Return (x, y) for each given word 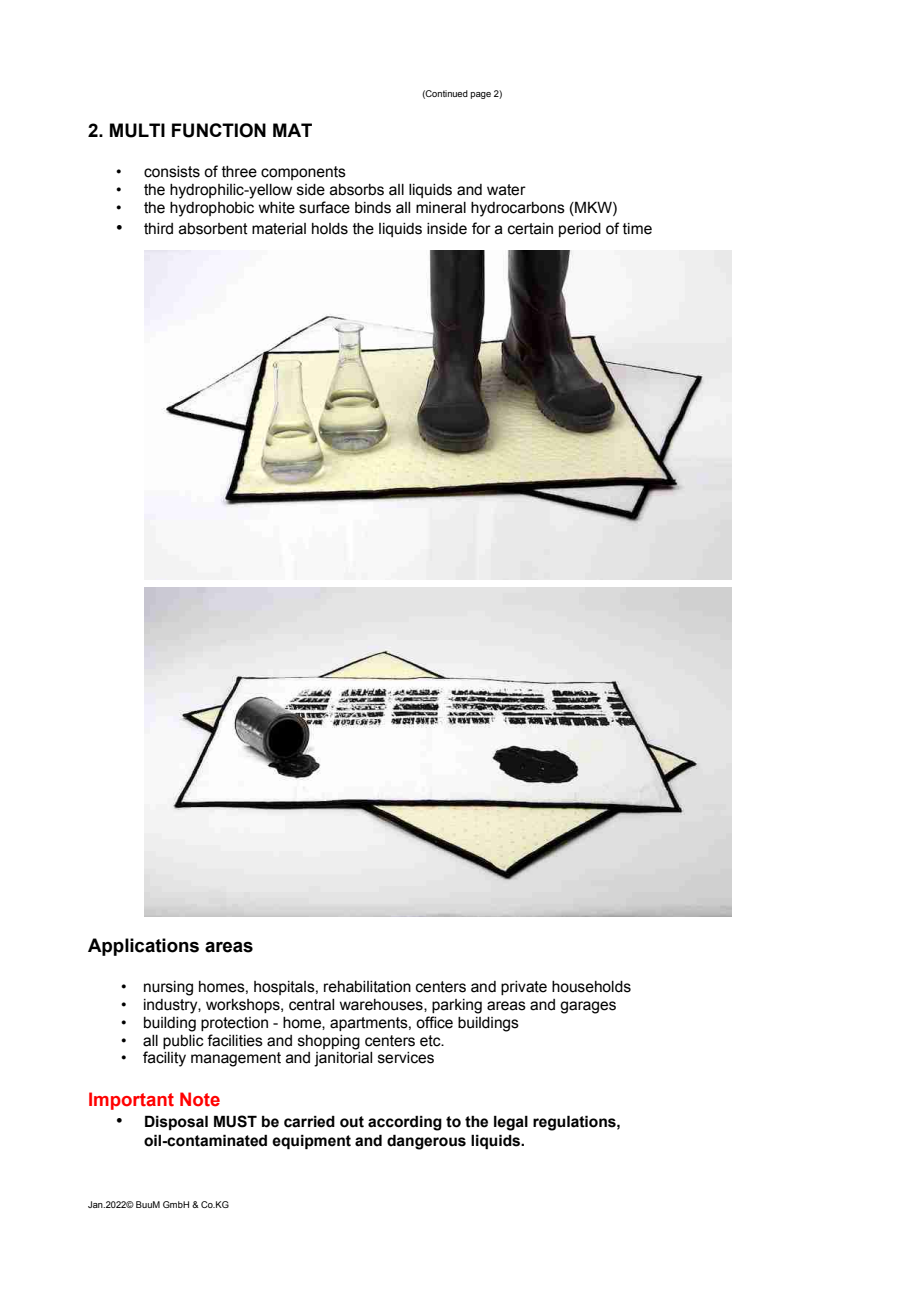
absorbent (213, 229)
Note (200, 1099)
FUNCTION (219, 130)
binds (373, 208)
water (506, 190)
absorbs (357, 190)
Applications (143, 947)
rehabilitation (367, 987)
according (405, 1123)
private (524, 988)
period (580, 230)
